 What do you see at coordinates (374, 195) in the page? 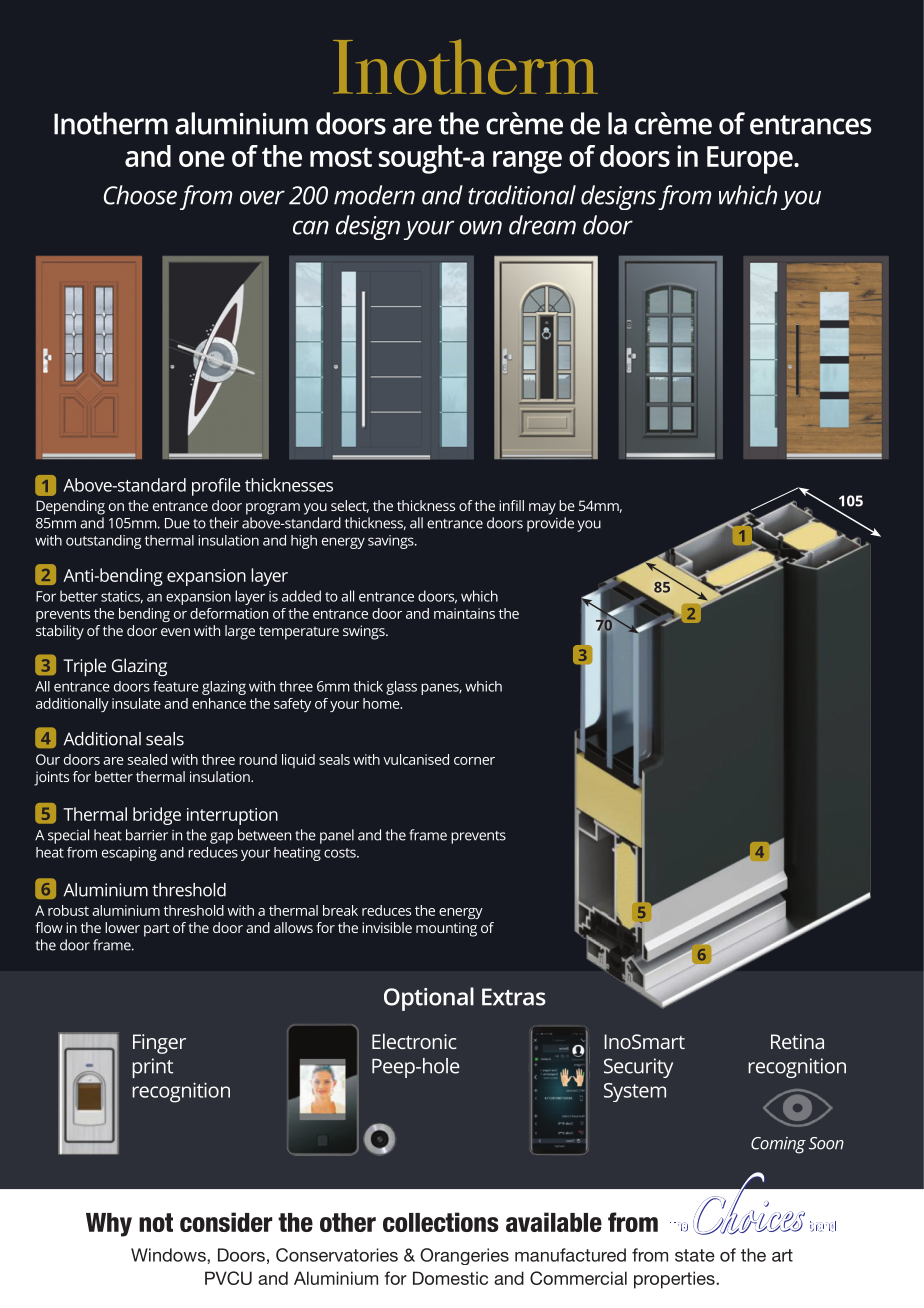
I see `modern` at bounding box center [374, 195].
